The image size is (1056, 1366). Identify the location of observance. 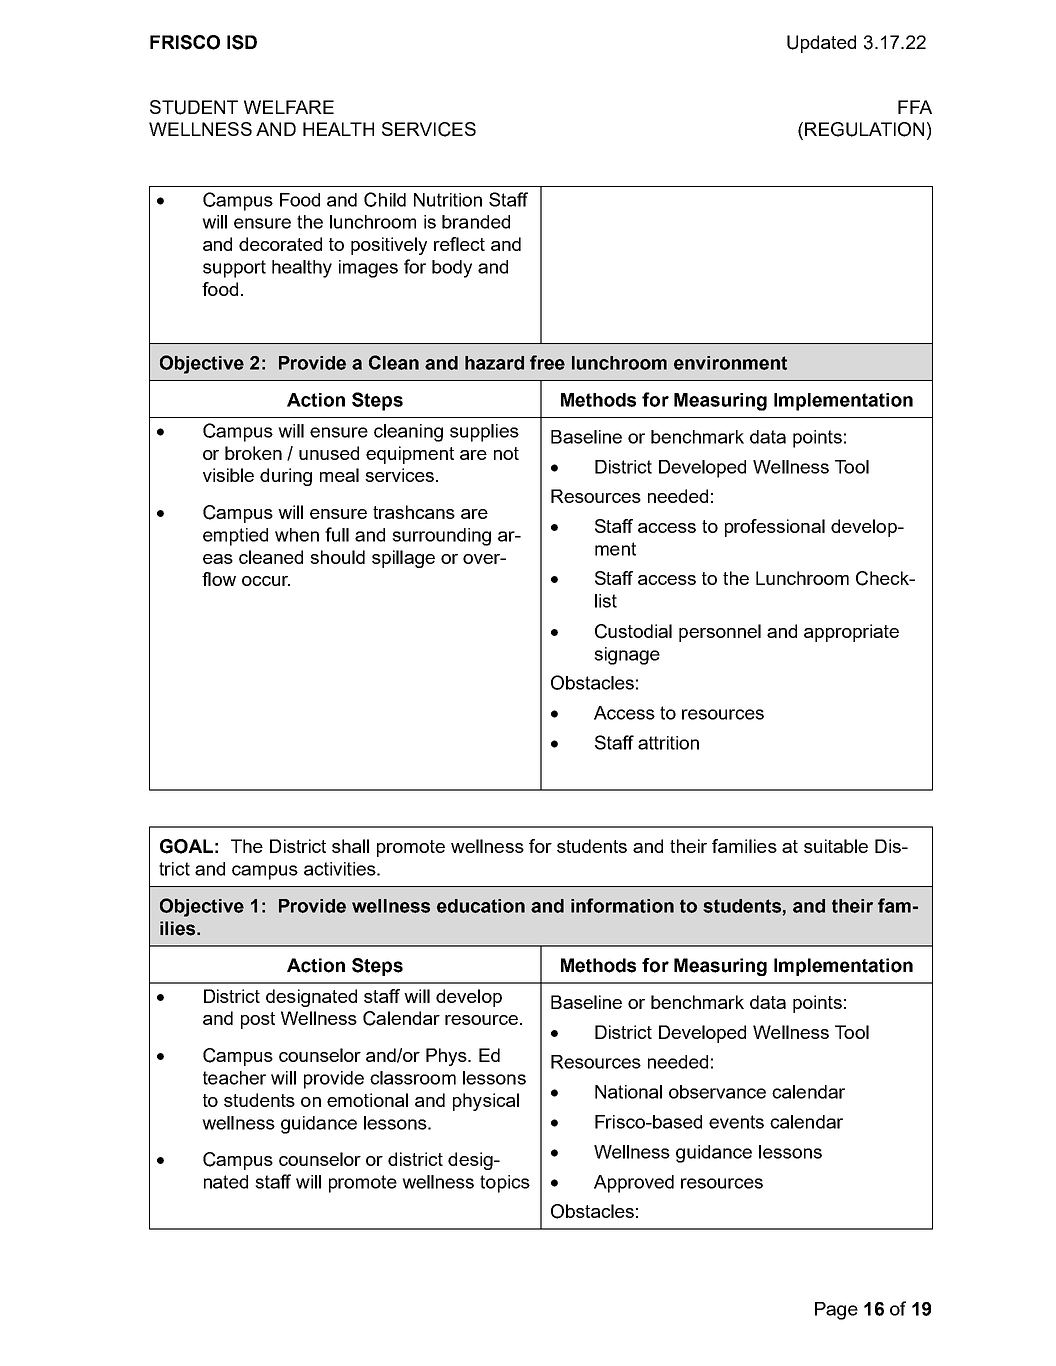
(717, 1092).
